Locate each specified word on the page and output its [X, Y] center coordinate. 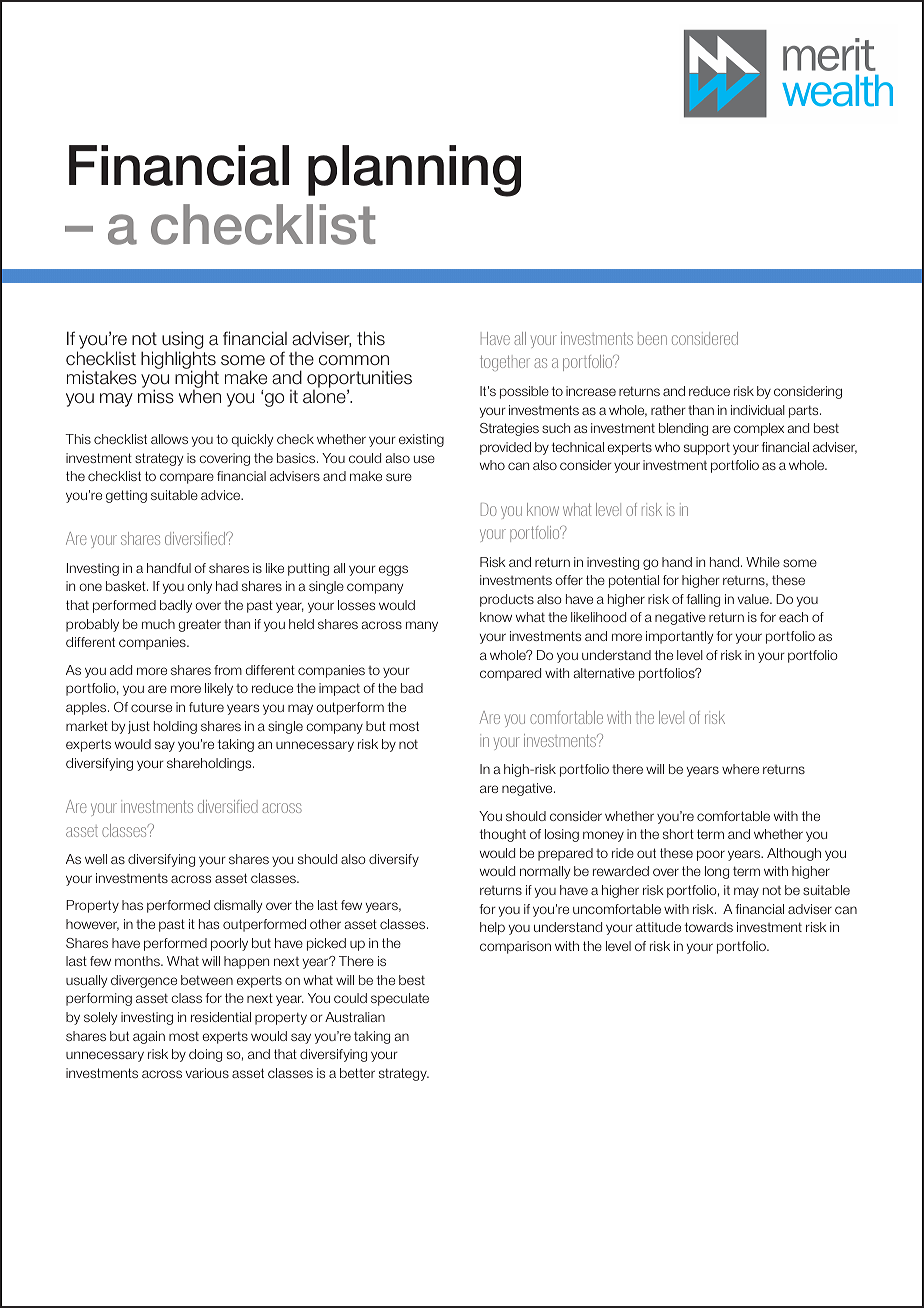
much [158, 624]
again [149, 1037]
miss [156, 396]
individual [758, 410]
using [183, 341]
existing [421, 440]
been [652, 338]
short [678, 834]
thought [503, 835]
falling [703, 600]
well [96, 859]
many [422, 626]
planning [414, 171]
